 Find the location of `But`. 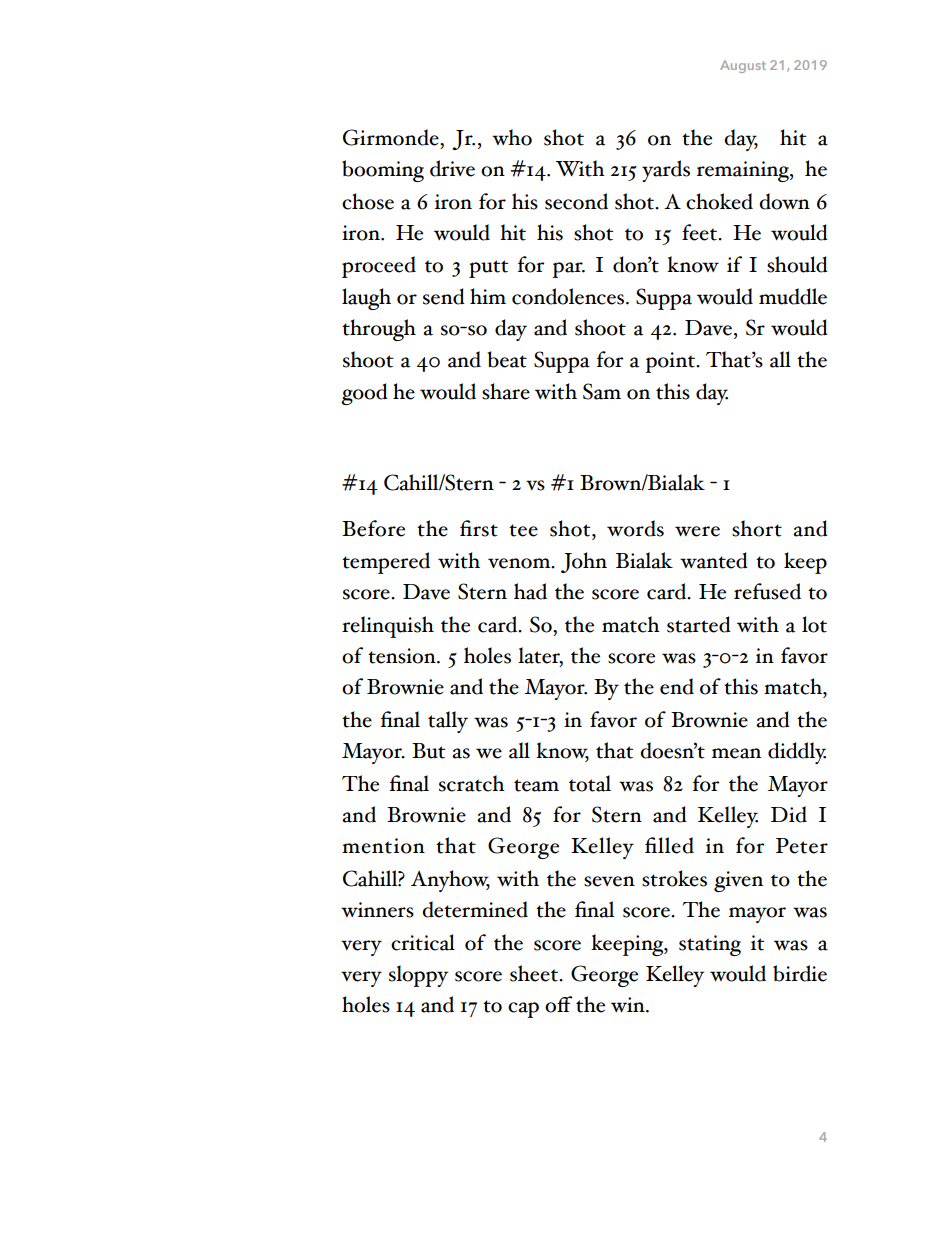

But is located at coordinates (429, 751).
